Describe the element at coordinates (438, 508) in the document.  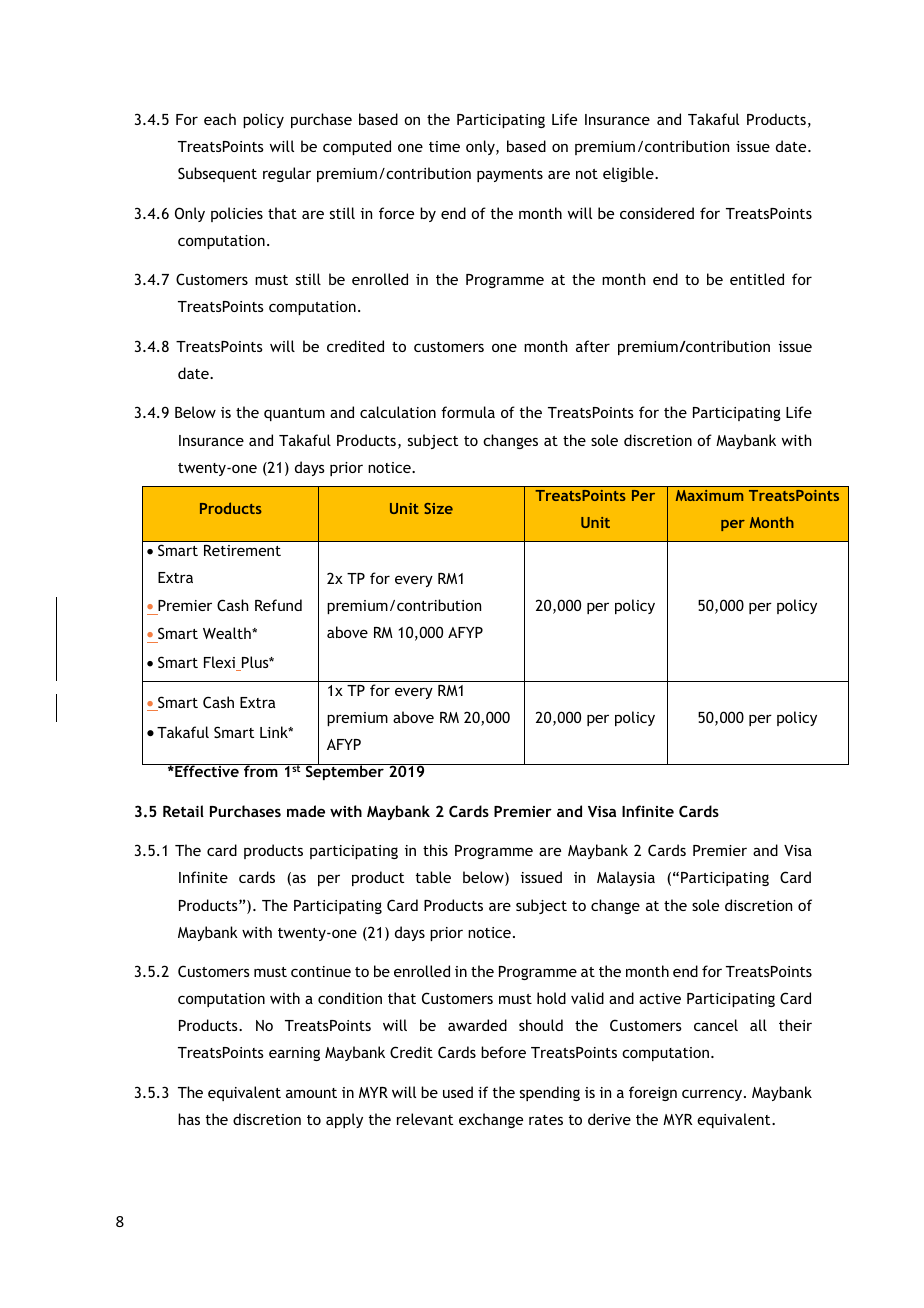
I see `Size` at that location.
